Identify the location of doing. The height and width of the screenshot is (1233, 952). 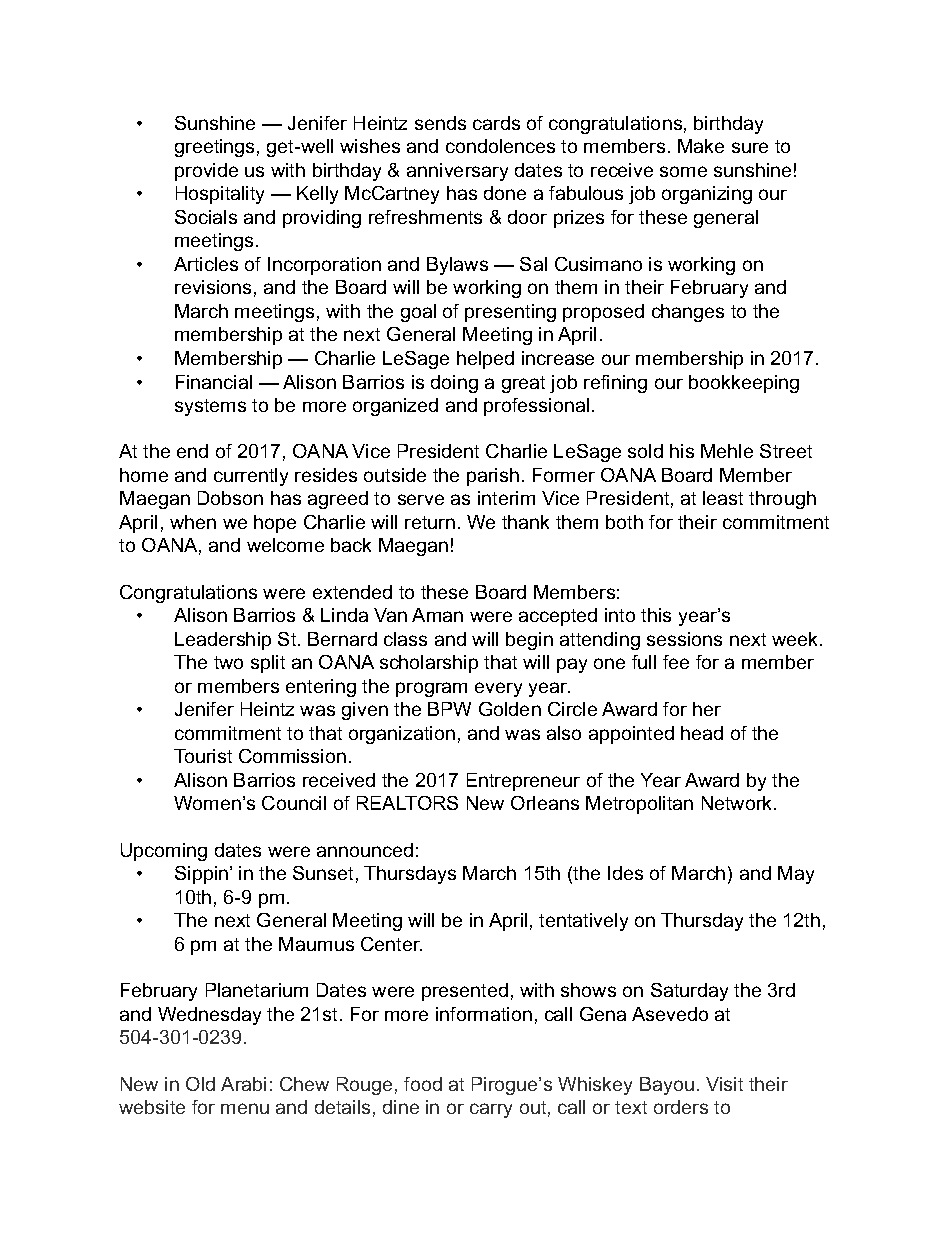
(454, 384).
